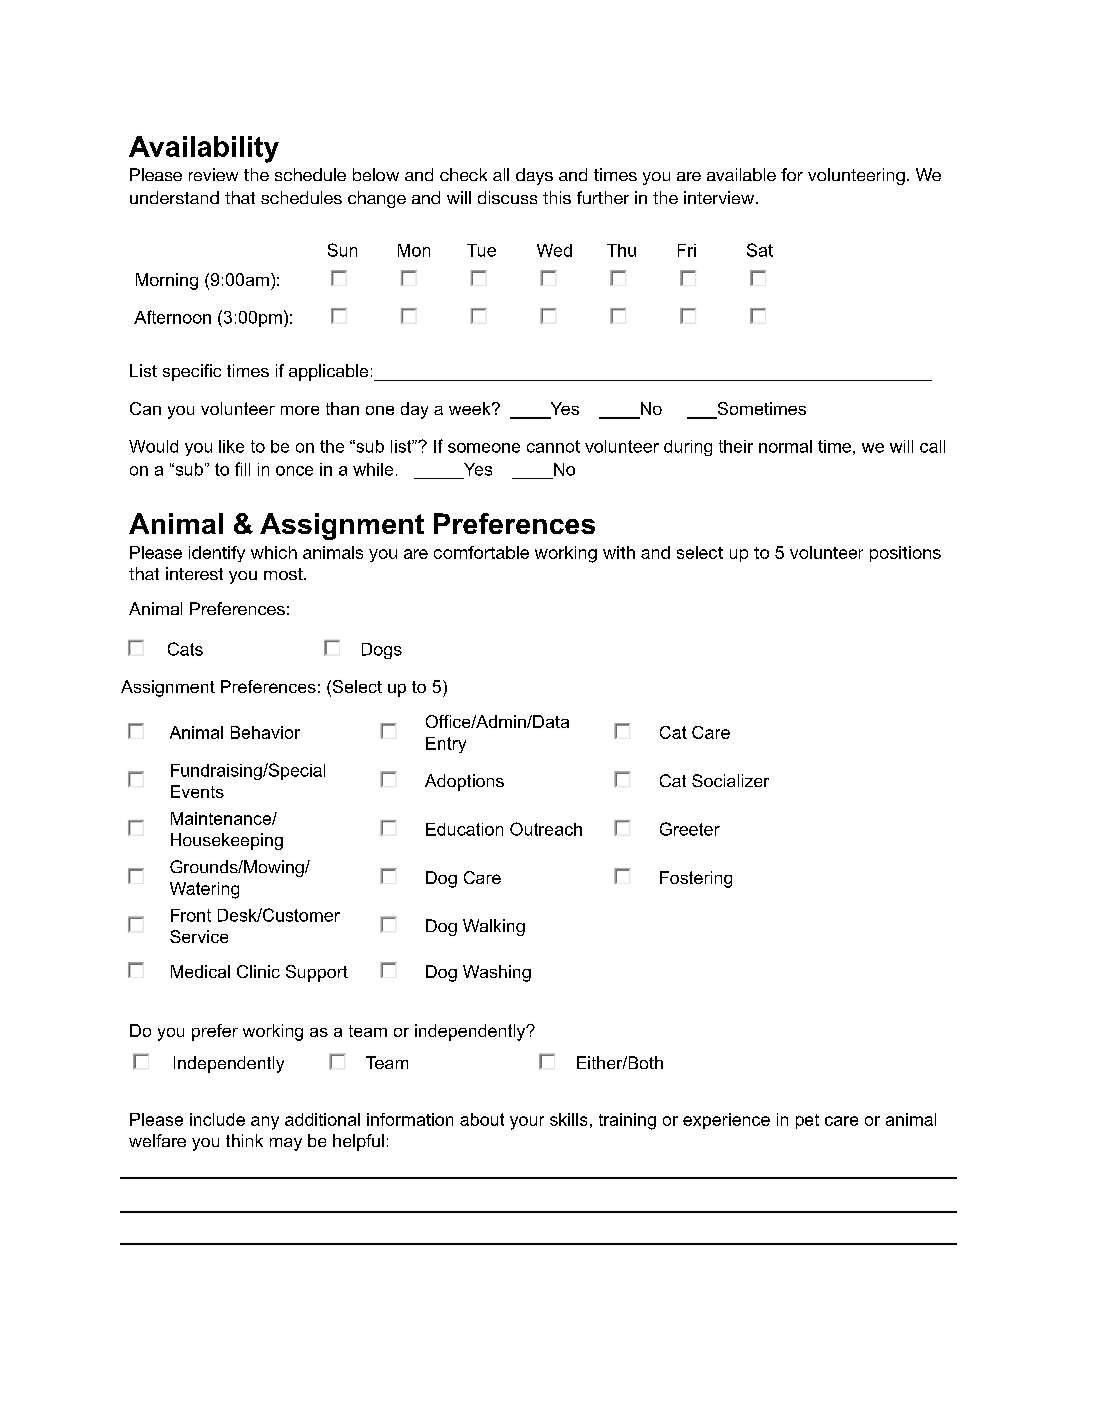  I want to click on available, so click(741, 174).
